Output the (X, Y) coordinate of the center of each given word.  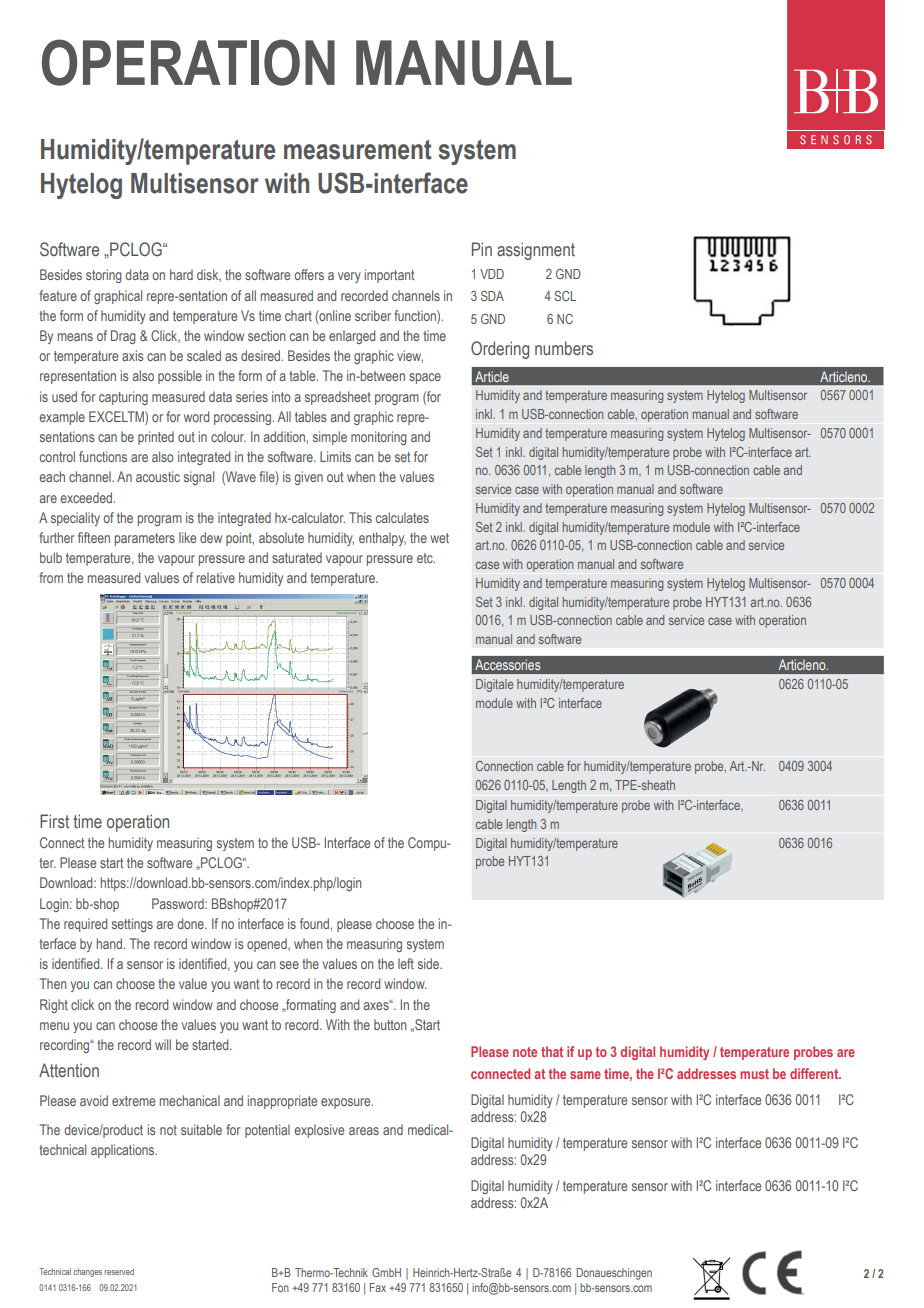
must (754, 1074)
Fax (378, 1287)
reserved (119, 1271)
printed (156, 438)
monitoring (379, 438)
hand (110, 943)
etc (426, 558)
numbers (564, 348)
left (406, 963)
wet (439, 538)
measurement (358, 150)
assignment (536, 251)
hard (181, 274)
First (54, 821)
